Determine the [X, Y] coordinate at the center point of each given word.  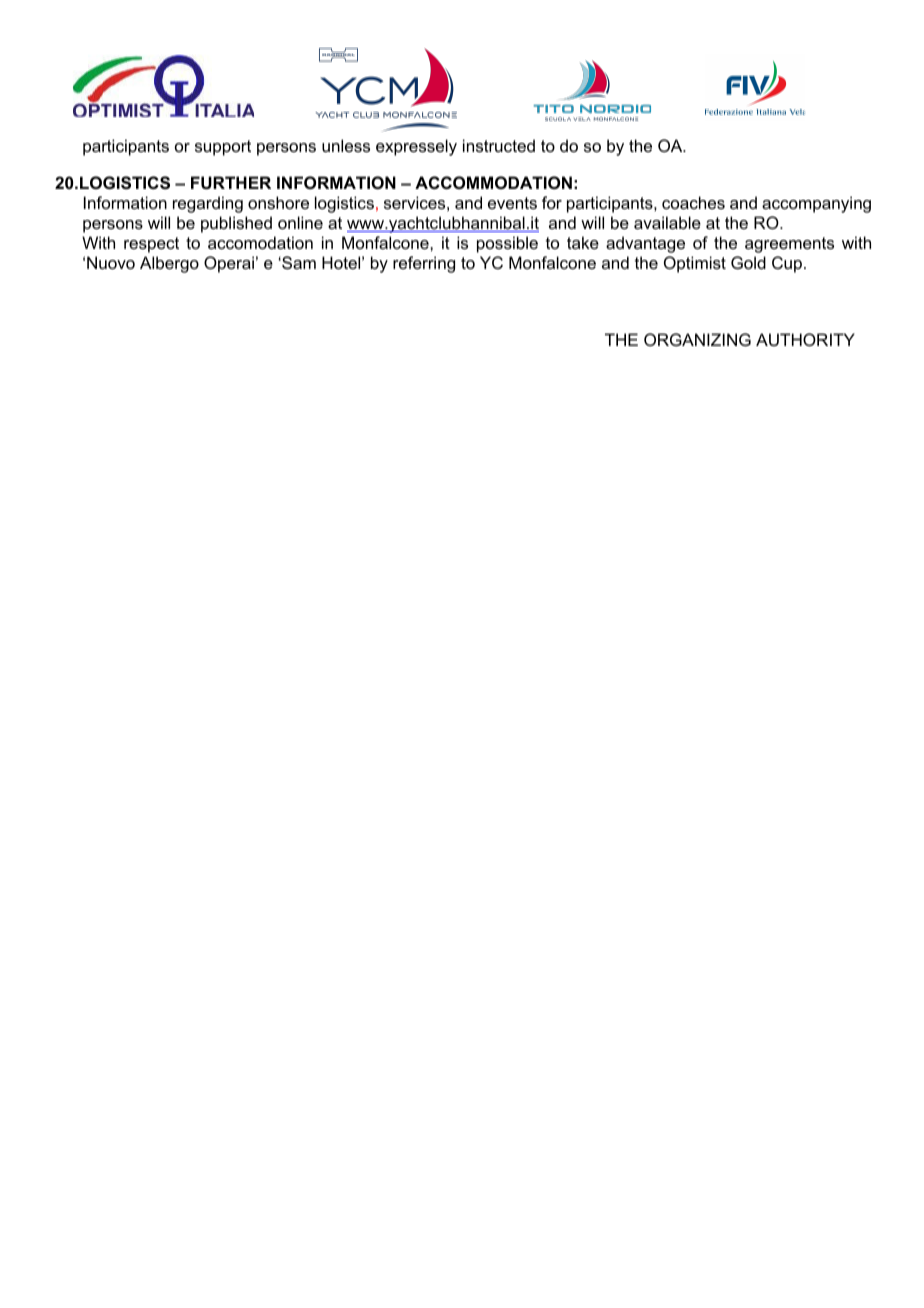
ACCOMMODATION [493, 182]
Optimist [695, 264]
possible [507, 244]
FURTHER [231, 182]
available [667, 222]
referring [424, 264]
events [512, 203]
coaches [693, 202]
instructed [499, 145]
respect [151, 245]
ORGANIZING [697, 339]
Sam [298, 262]
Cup [788, 264]
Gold [748, 262]
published [236, 224]
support [223, 148]
